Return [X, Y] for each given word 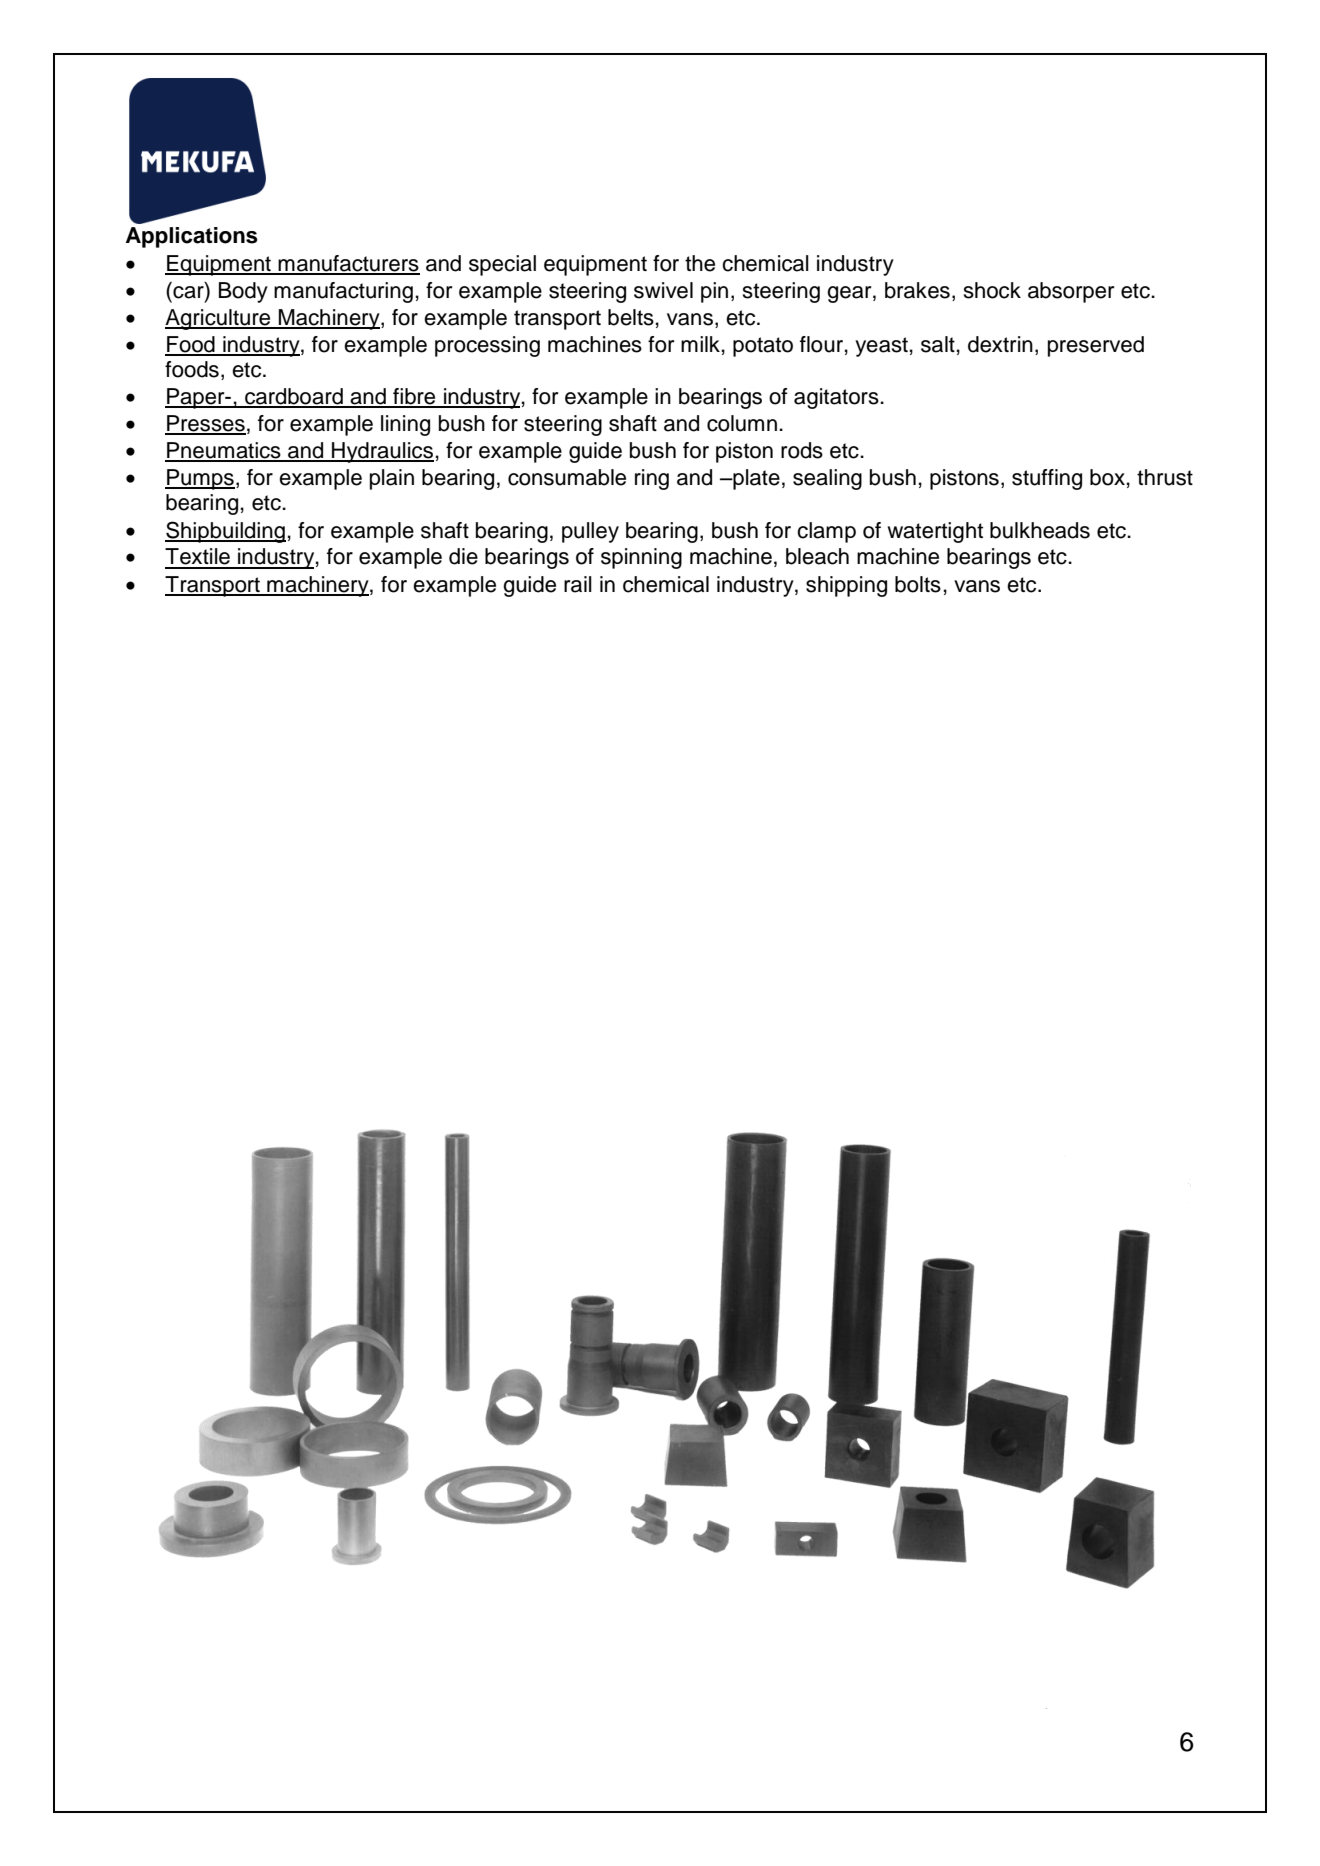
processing [487, 346]
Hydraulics [382, 452]
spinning [641, 558]
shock [992, 290]
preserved [1096, 346]
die [463, 556]
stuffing [1047, 479]
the [700, 263]
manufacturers [348, 264]
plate [755, 479]
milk [700, 344]
